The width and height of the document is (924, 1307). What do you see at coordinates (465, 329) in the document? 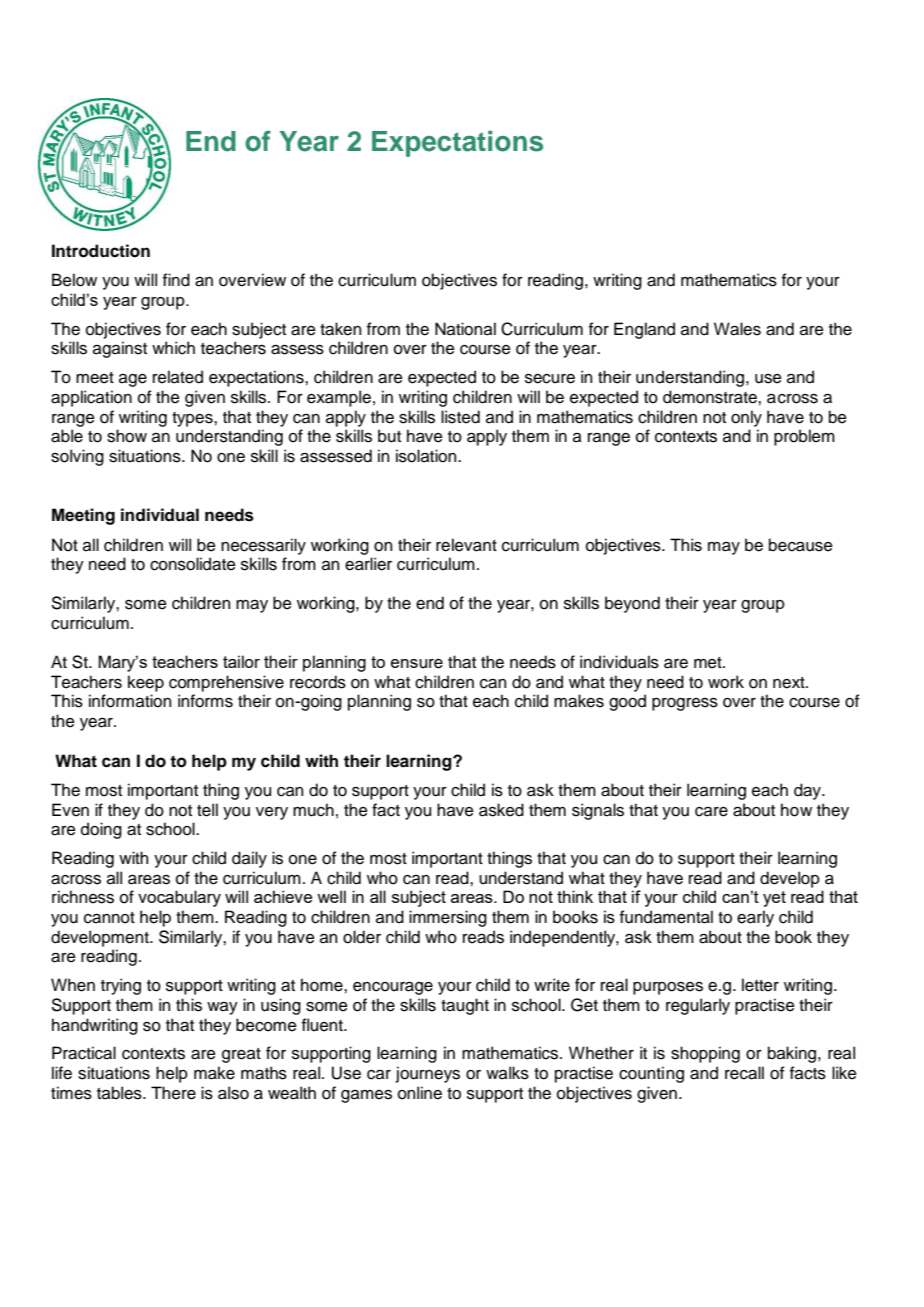
I see `National` at bounding box center [465, 329].
